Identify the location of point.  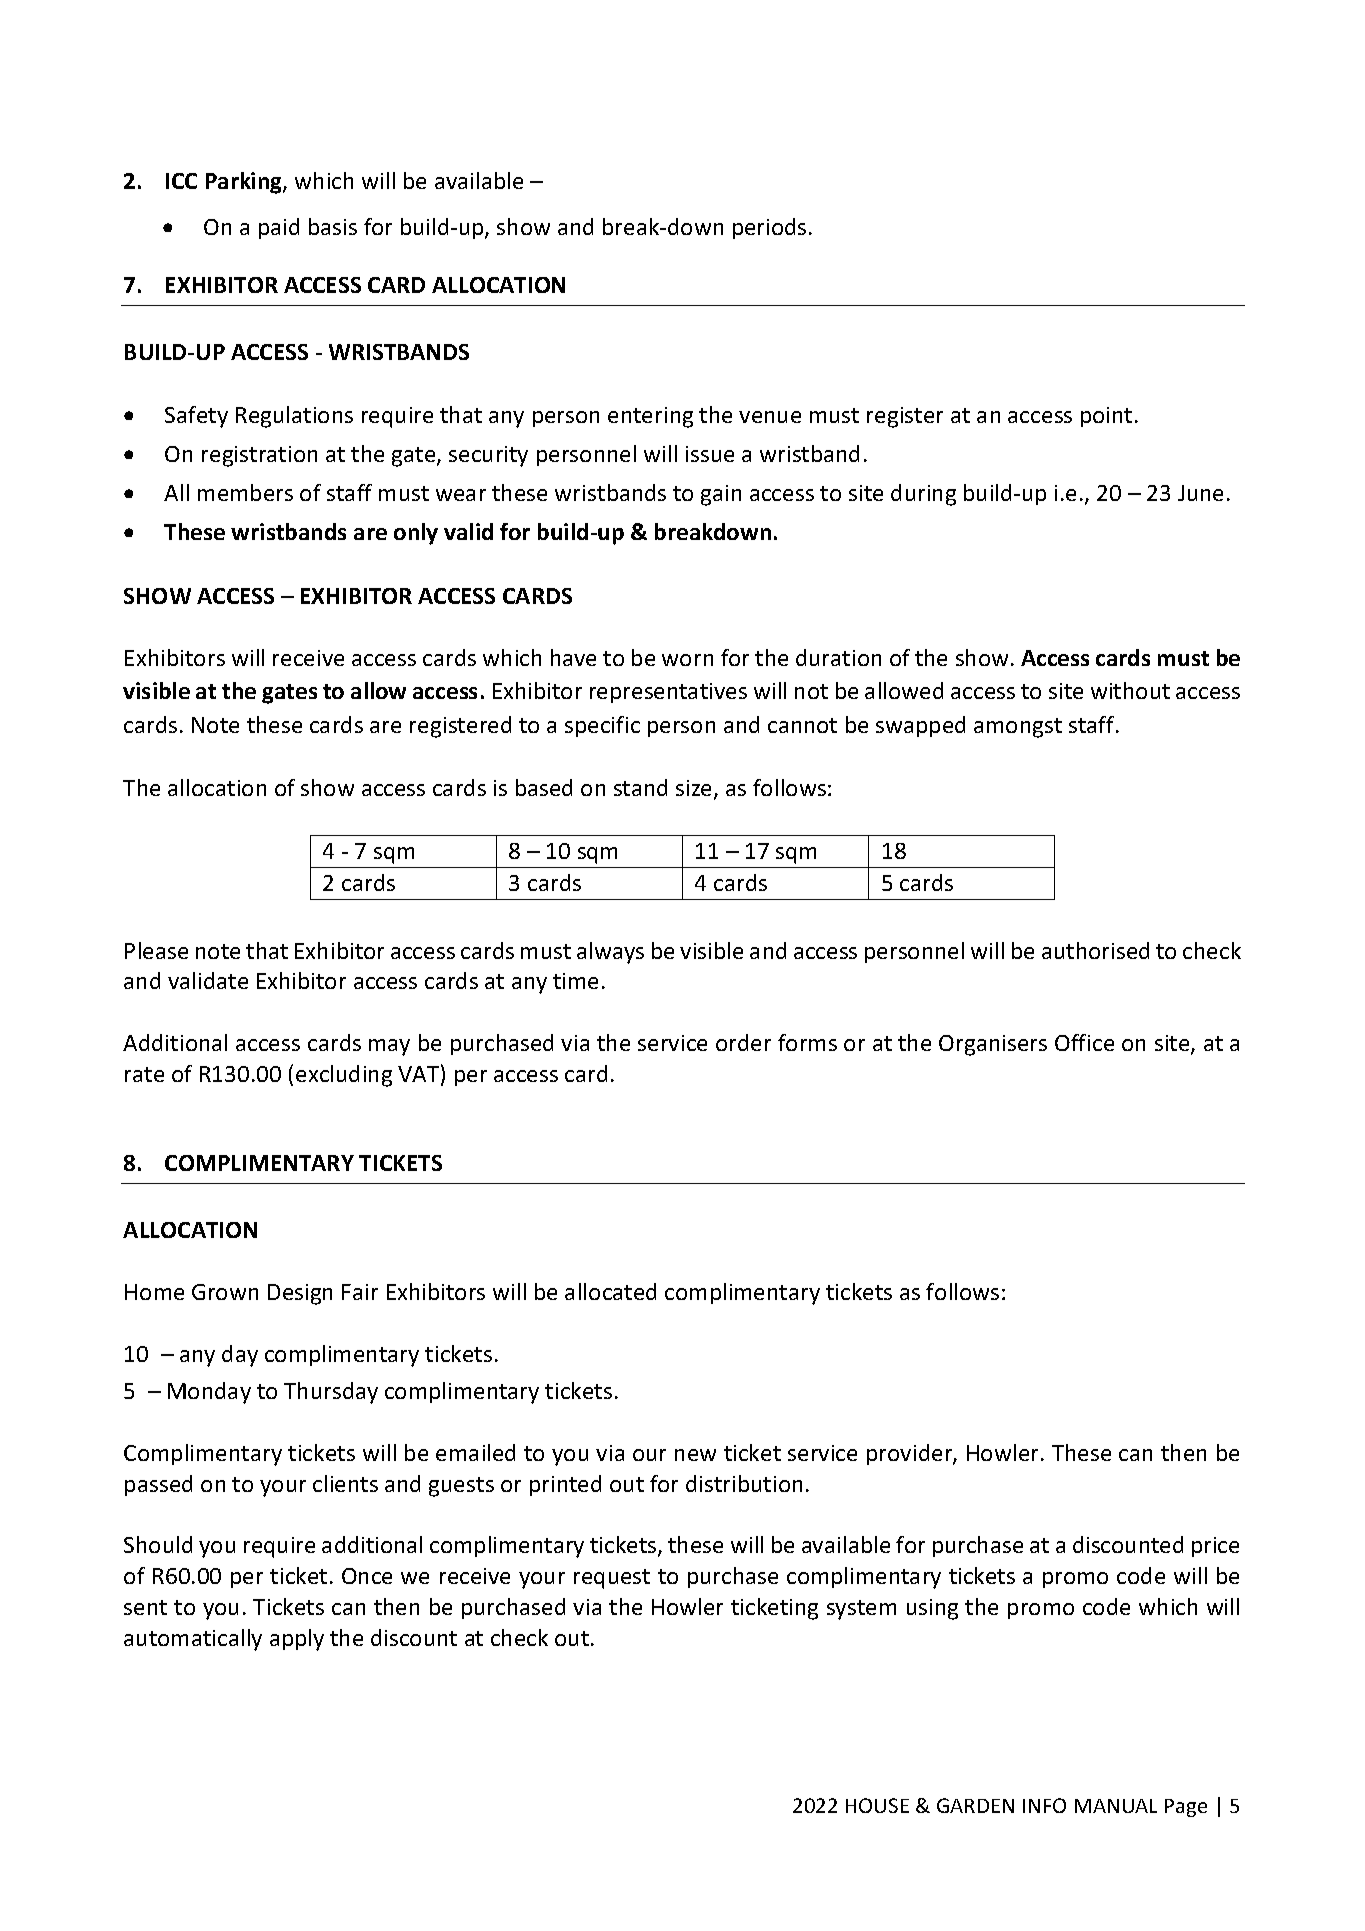
(1106, 417).
